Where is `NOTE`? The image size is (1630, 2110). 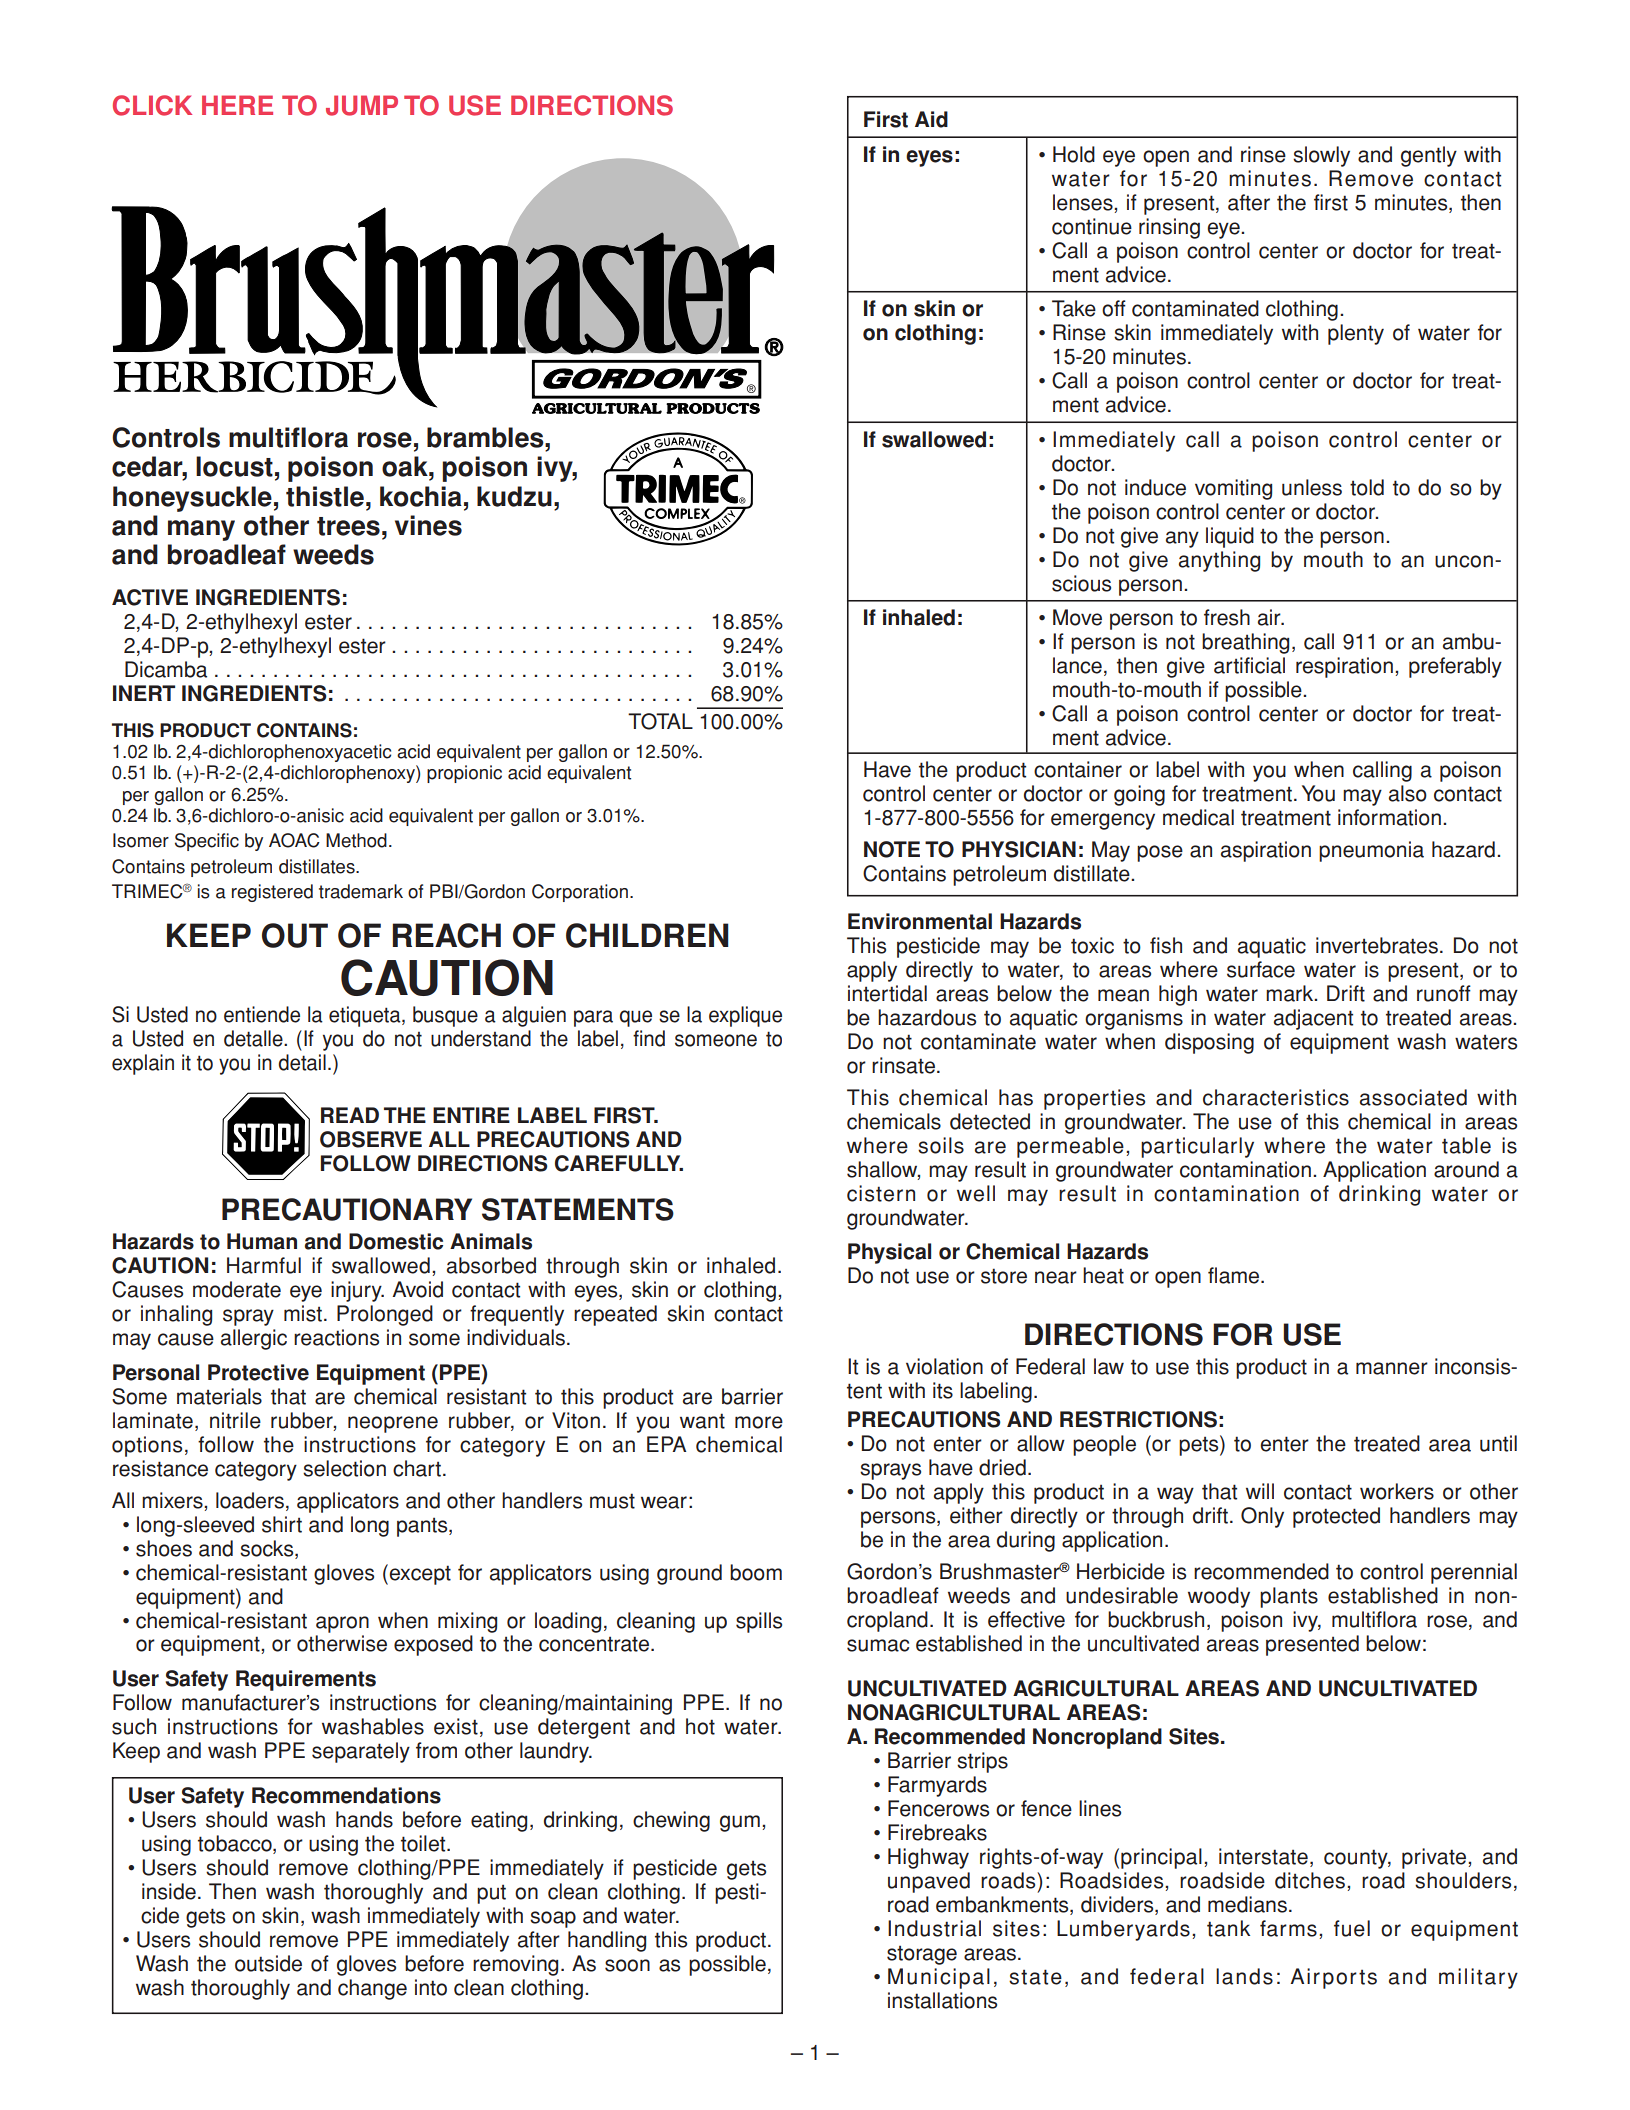
NOTE is located at coordinates (892, 849).
